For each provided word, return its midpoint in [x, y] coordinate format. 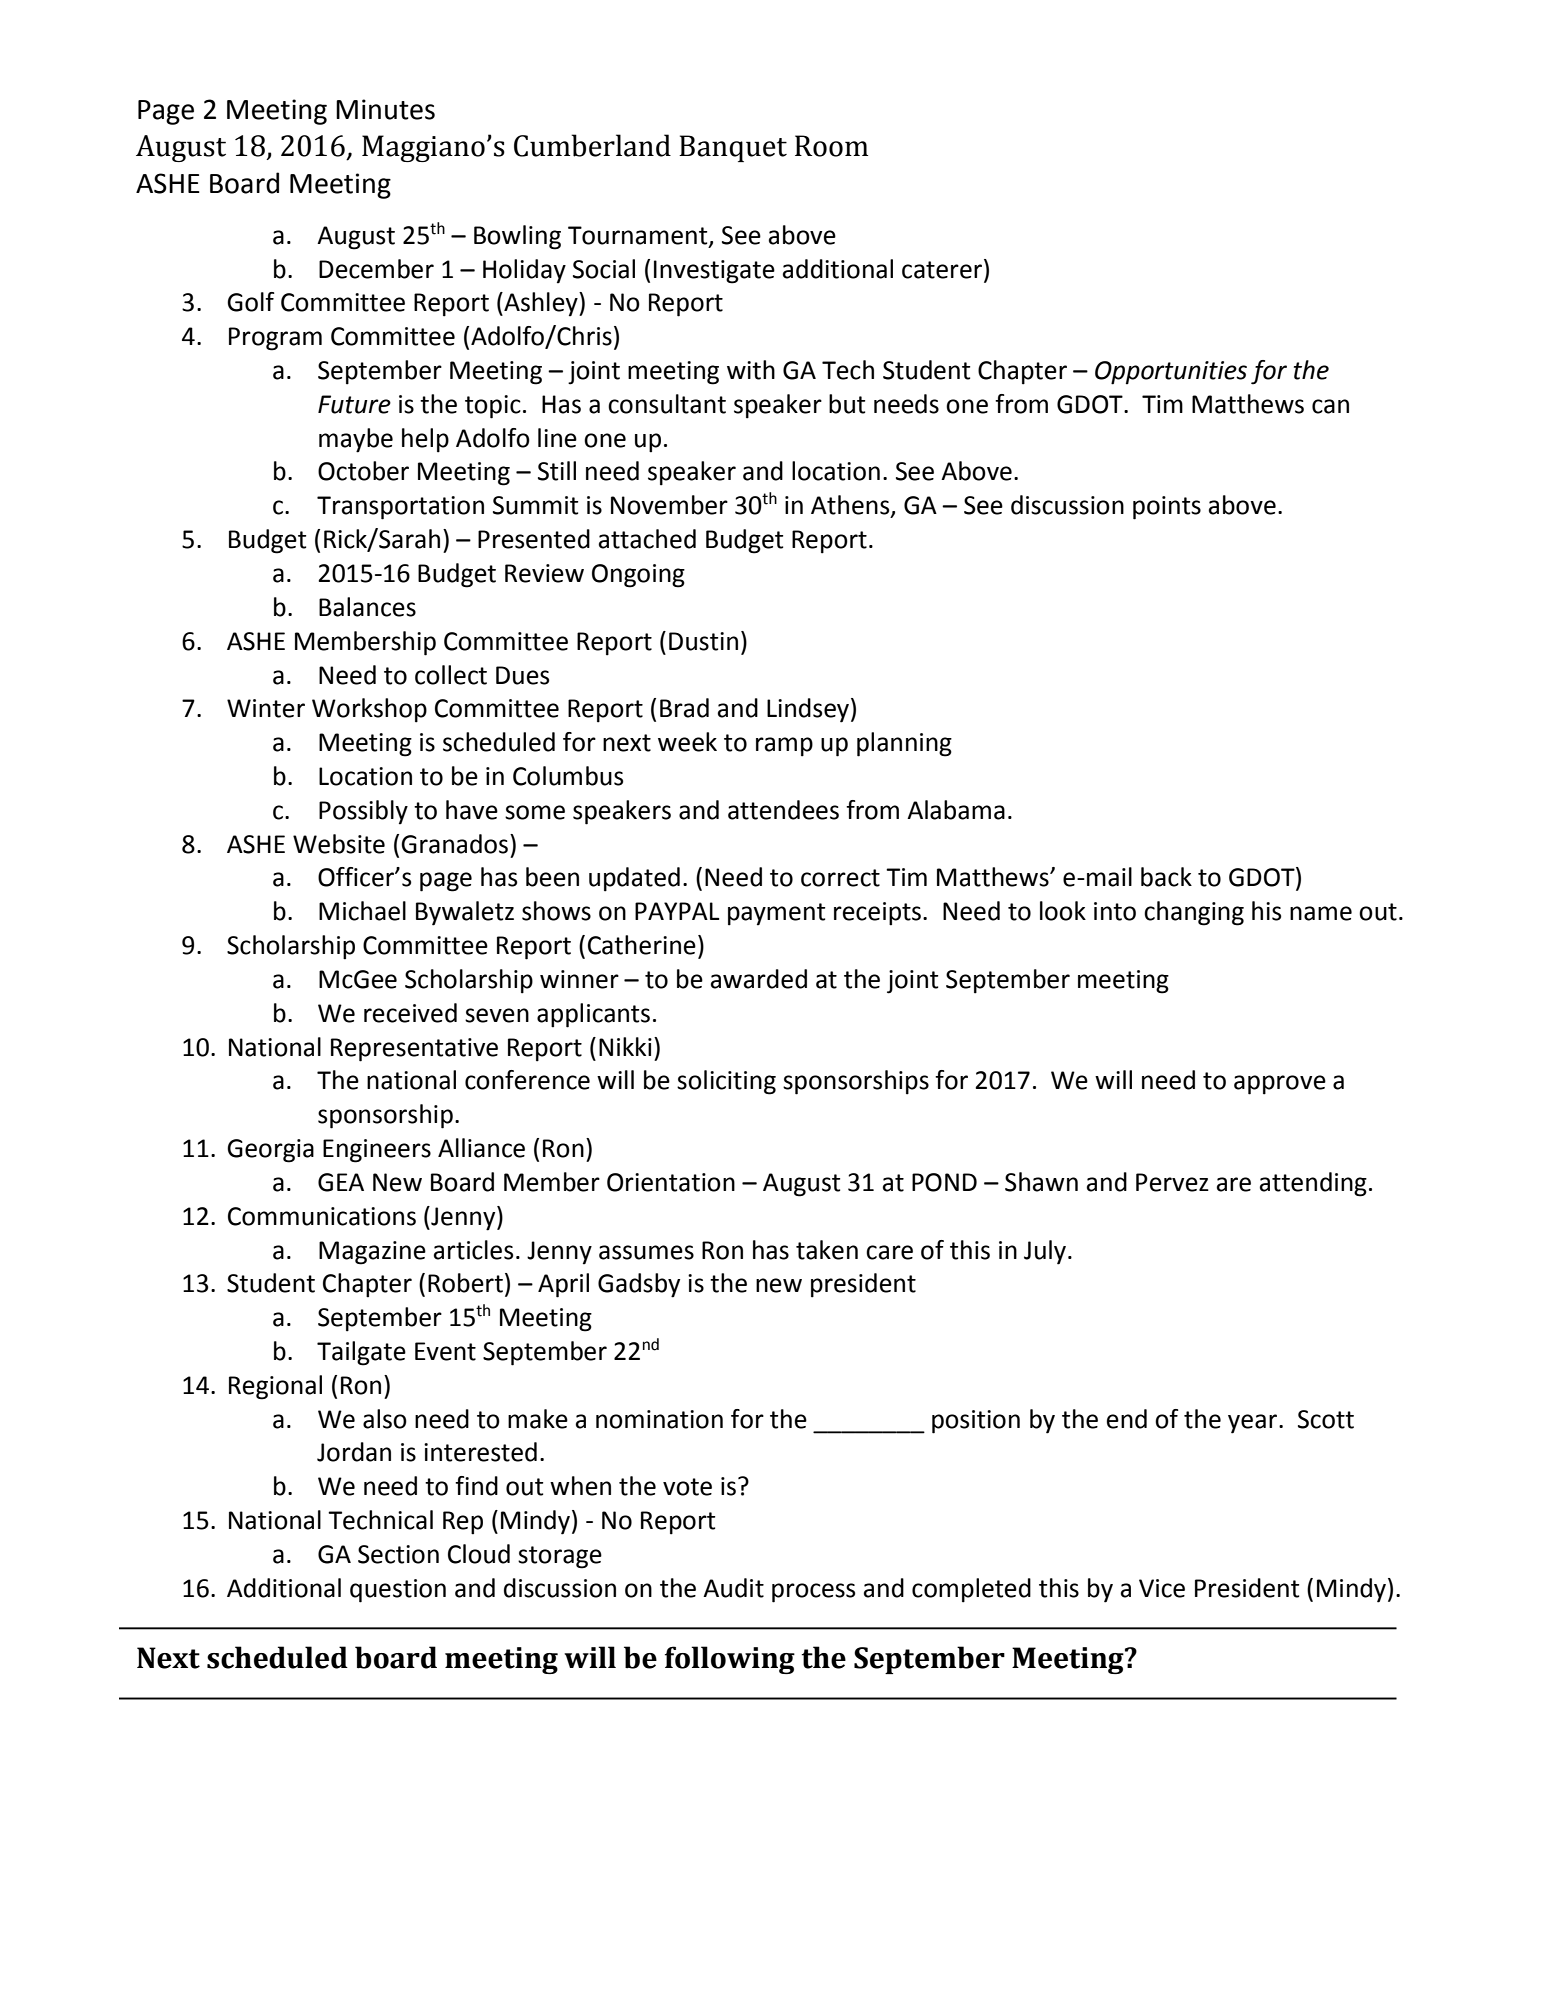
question [398, 1591]
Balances [367, 607]
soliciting [726, 1082]
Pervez [1172, 1182]
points [1167, 508]
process [813, 1593]
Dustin [703, 641]
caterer [943, 269]
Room [831, 146]
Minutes [385, 109]
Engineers [377, 1151]
